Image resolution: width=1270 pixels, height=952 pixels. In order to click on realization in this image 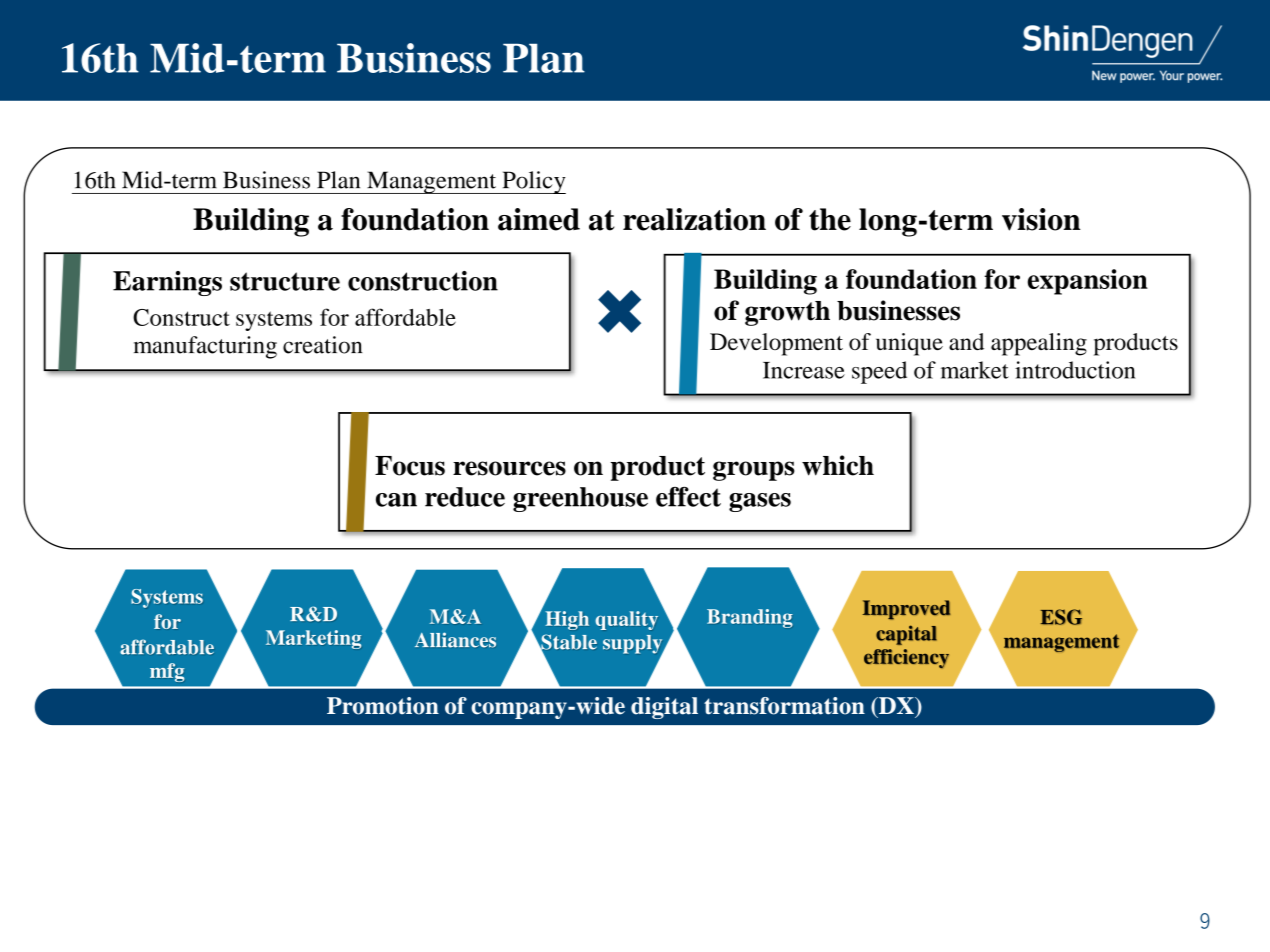, I will do `click(694, 219)`.
